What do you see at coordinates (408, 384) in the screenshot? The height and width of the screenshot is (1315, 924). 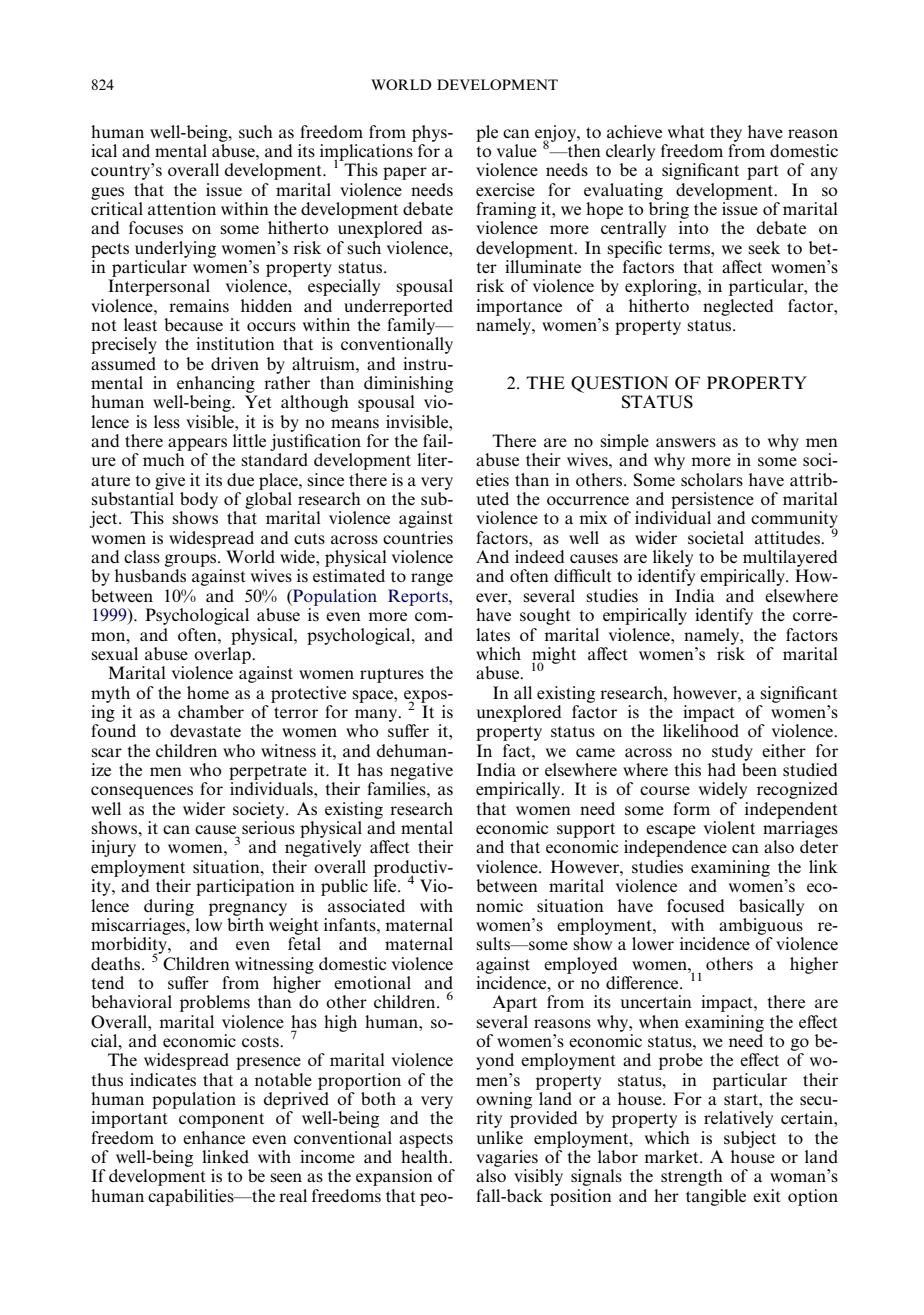 I see `diminishing` at bounding box center [408, 384].
